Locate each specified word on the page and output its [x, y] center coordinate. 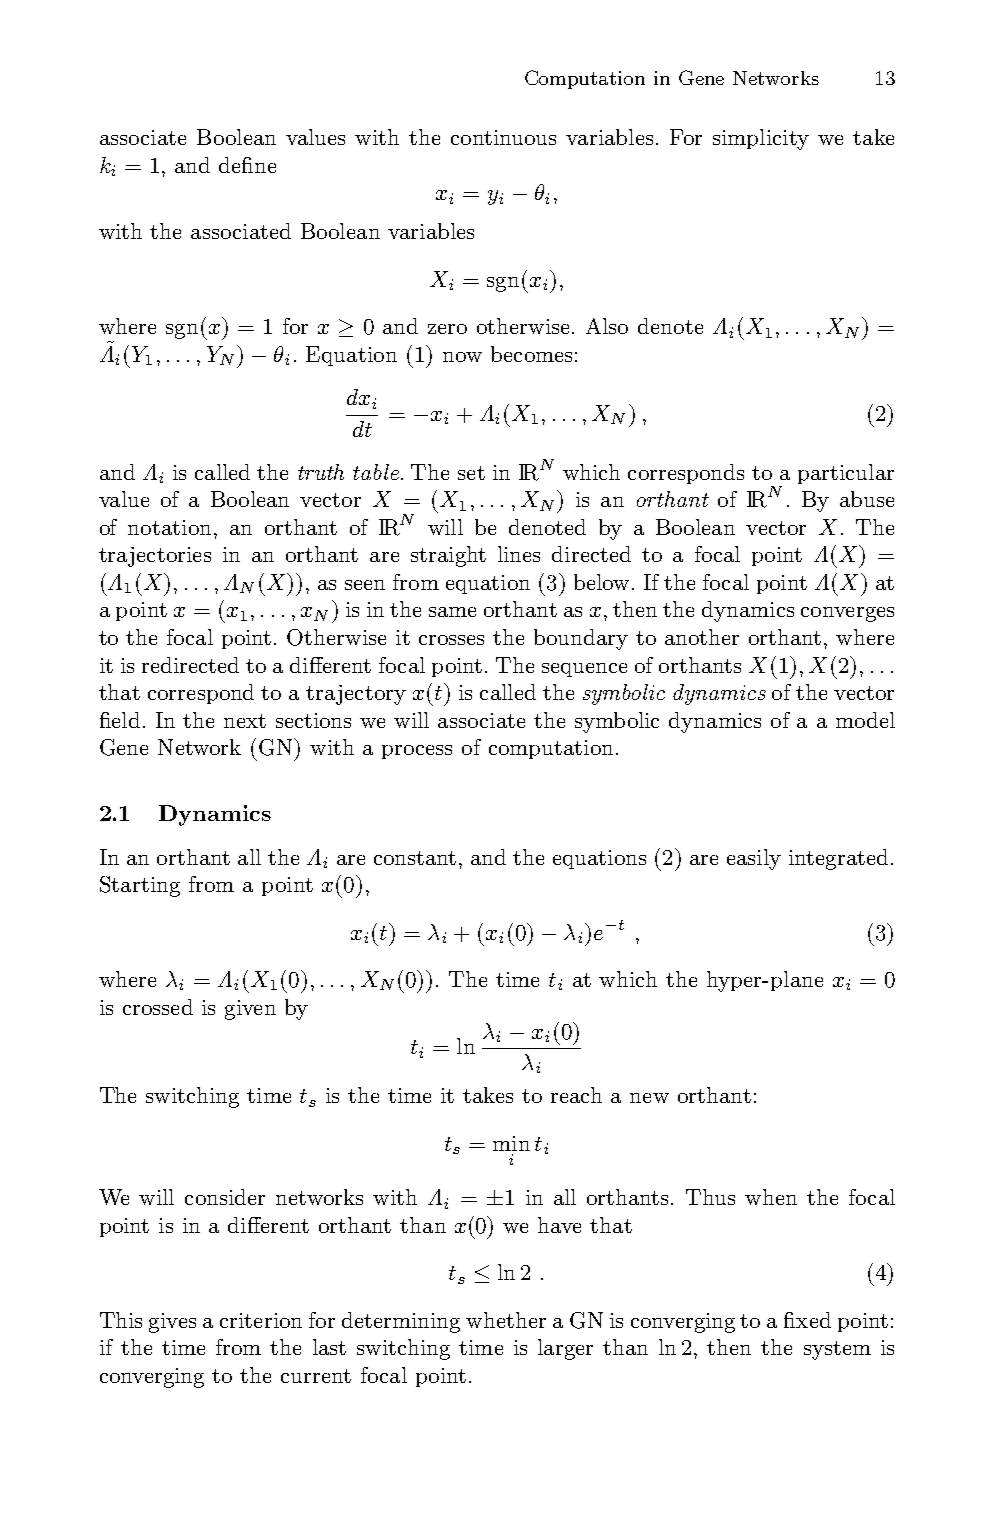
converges [847, 614]
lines [519, 554]
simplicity [761, 139]
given [250, 1010]
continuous [503, 137]
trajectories [155, 557]
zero [447, 329]
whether [506, 1320]
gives [172, 1323]
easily [754, 859]
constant [415, 858]
